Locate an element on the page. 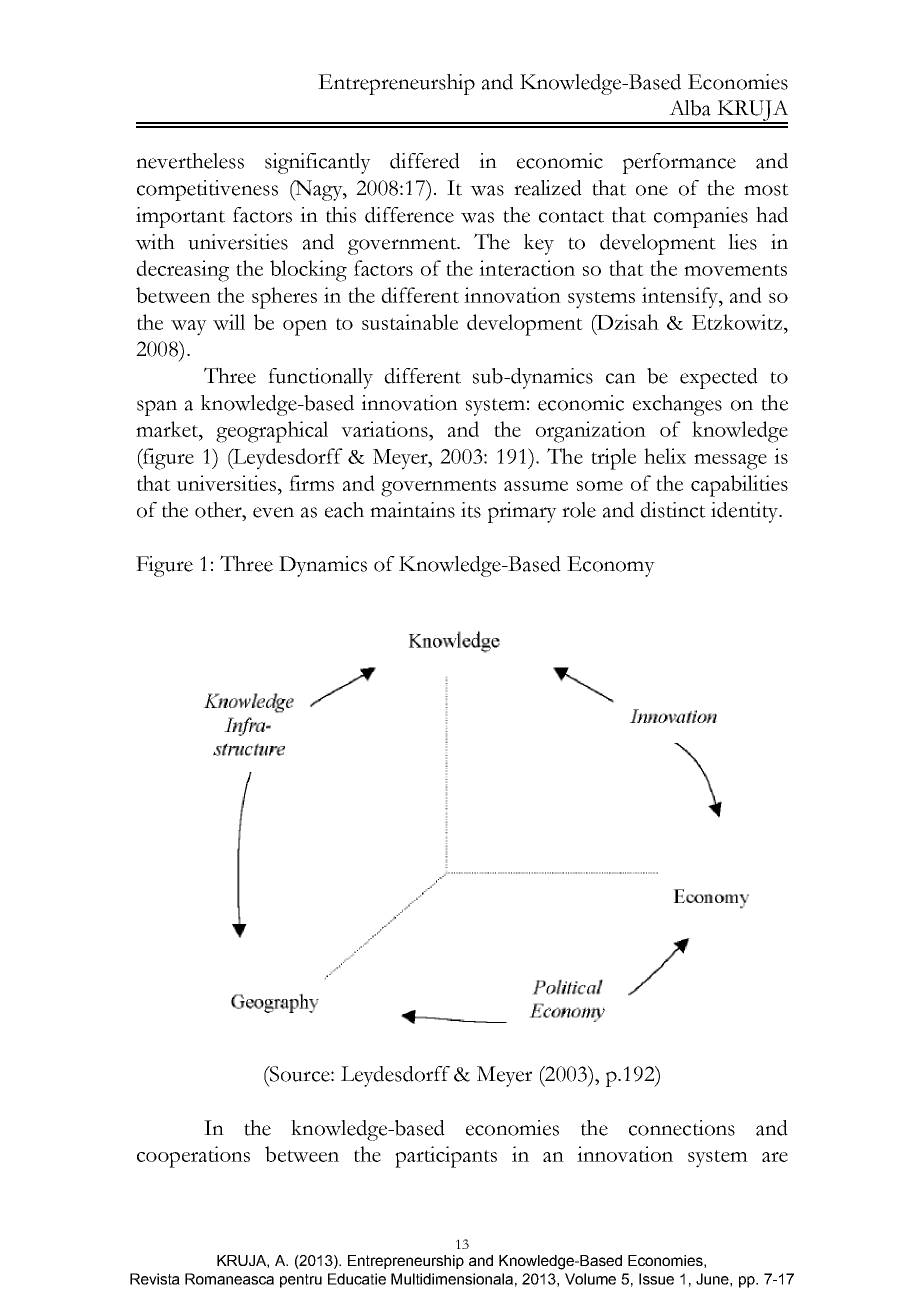 This document has height=1305, width=924. Issue is located at coordinates (656, 1279).
